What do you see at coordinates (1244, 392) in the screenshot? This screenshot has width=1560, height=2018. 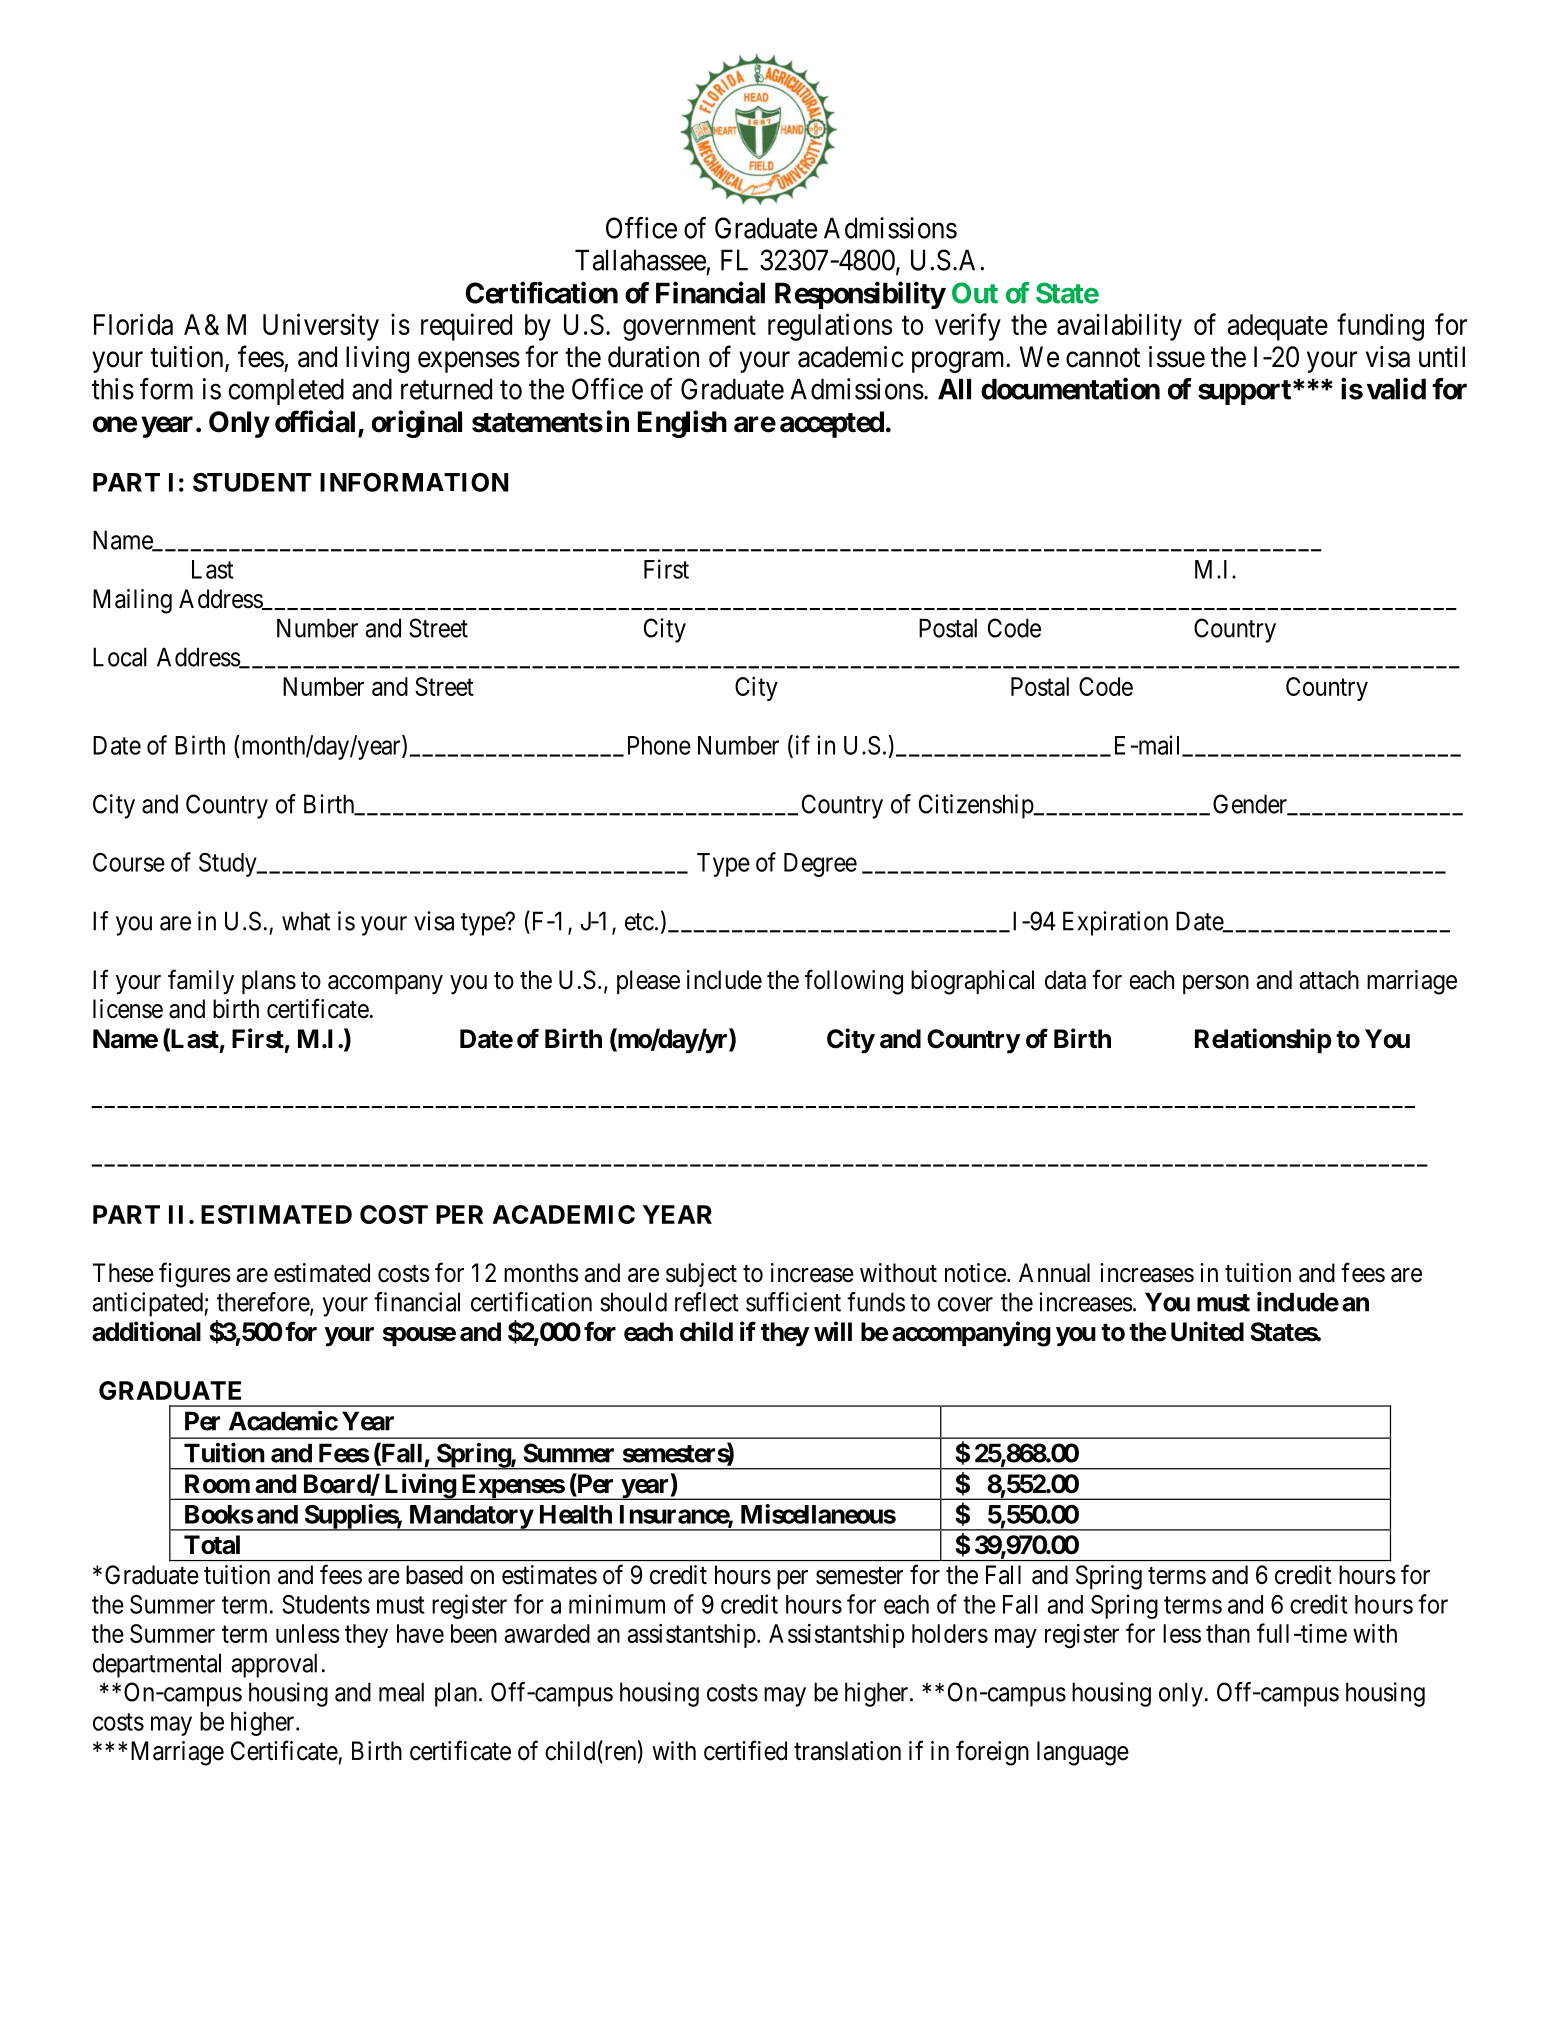 I see `support` at bounding box center [1244, 392].
